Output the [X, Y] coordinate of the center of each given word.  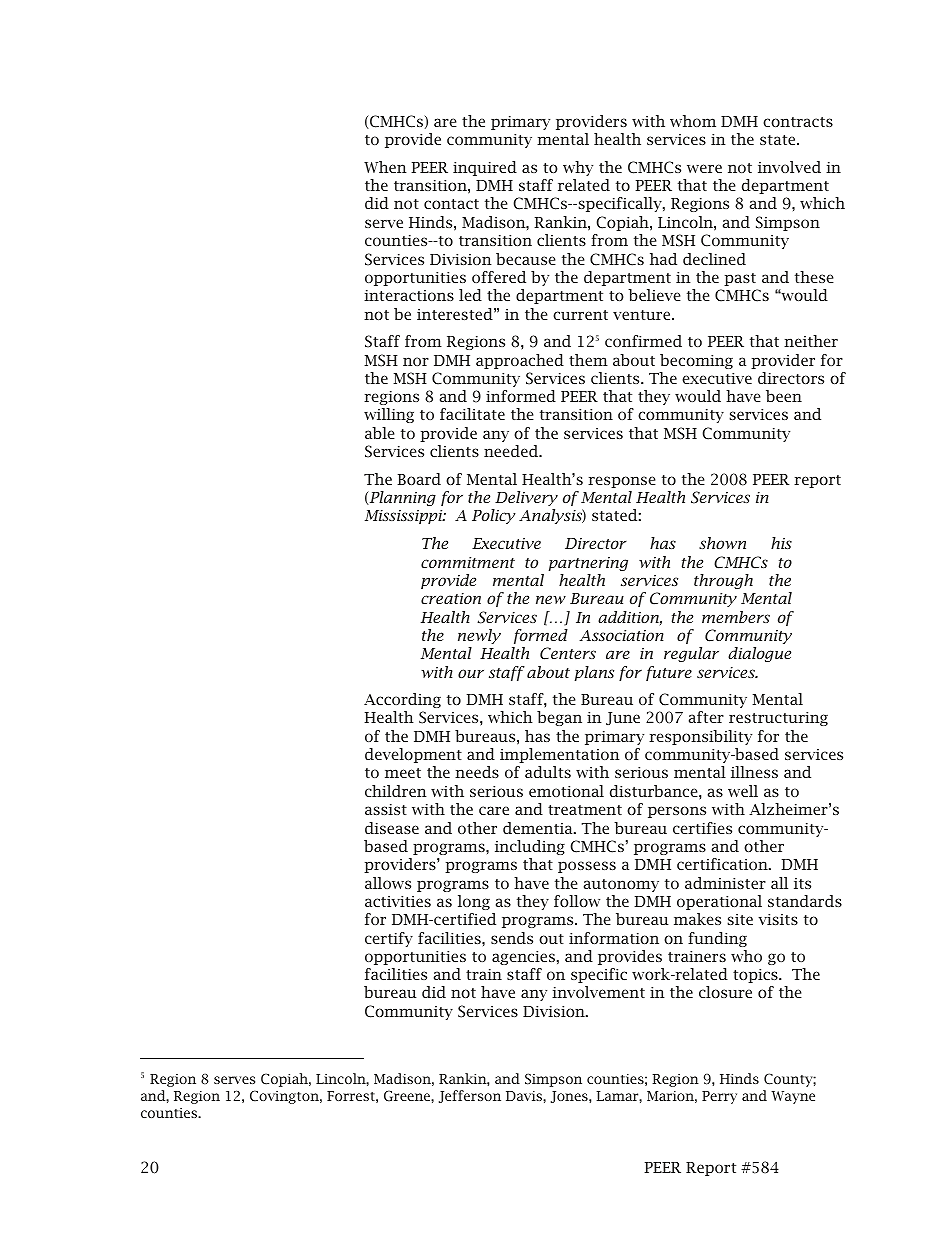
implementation [560, 755]
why [578, 168]
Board [419, 479]
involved [789, 167]
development [413, 755]
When [385, 167]
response [622, 482]
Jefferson [470, 1096]
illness [754, 772]
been [784, 396]
